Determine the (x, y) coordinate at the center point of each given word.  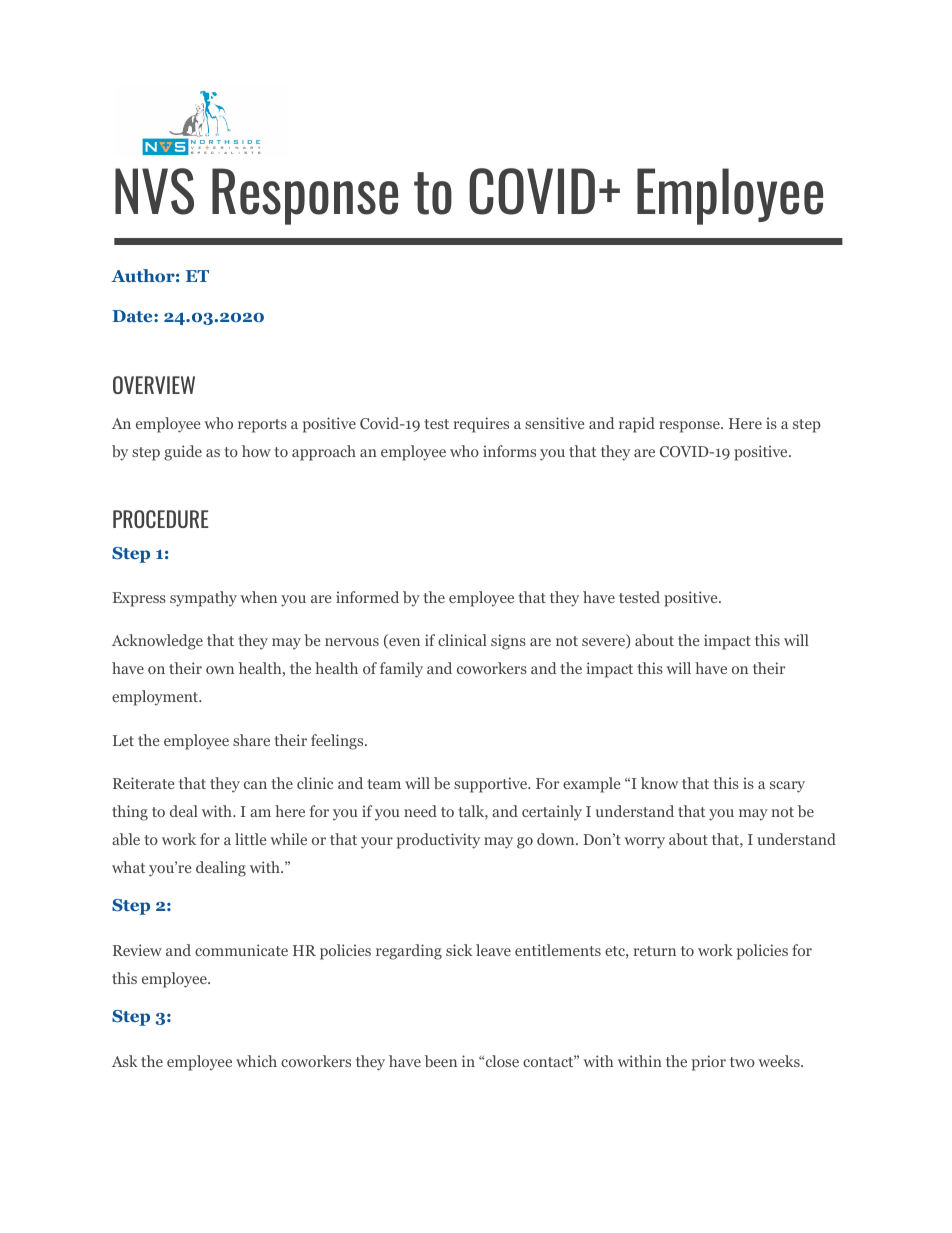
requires (481, 425)
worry (644, 843)
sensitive (554, 423)
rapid (637, 425)
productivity (438, 841)
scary (787, 787)
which (256, 1061)
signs (508, 642)
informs (509, 451)
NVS (154, 191)
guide (183, 453)
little (250, 839)
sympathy (203, 599)
